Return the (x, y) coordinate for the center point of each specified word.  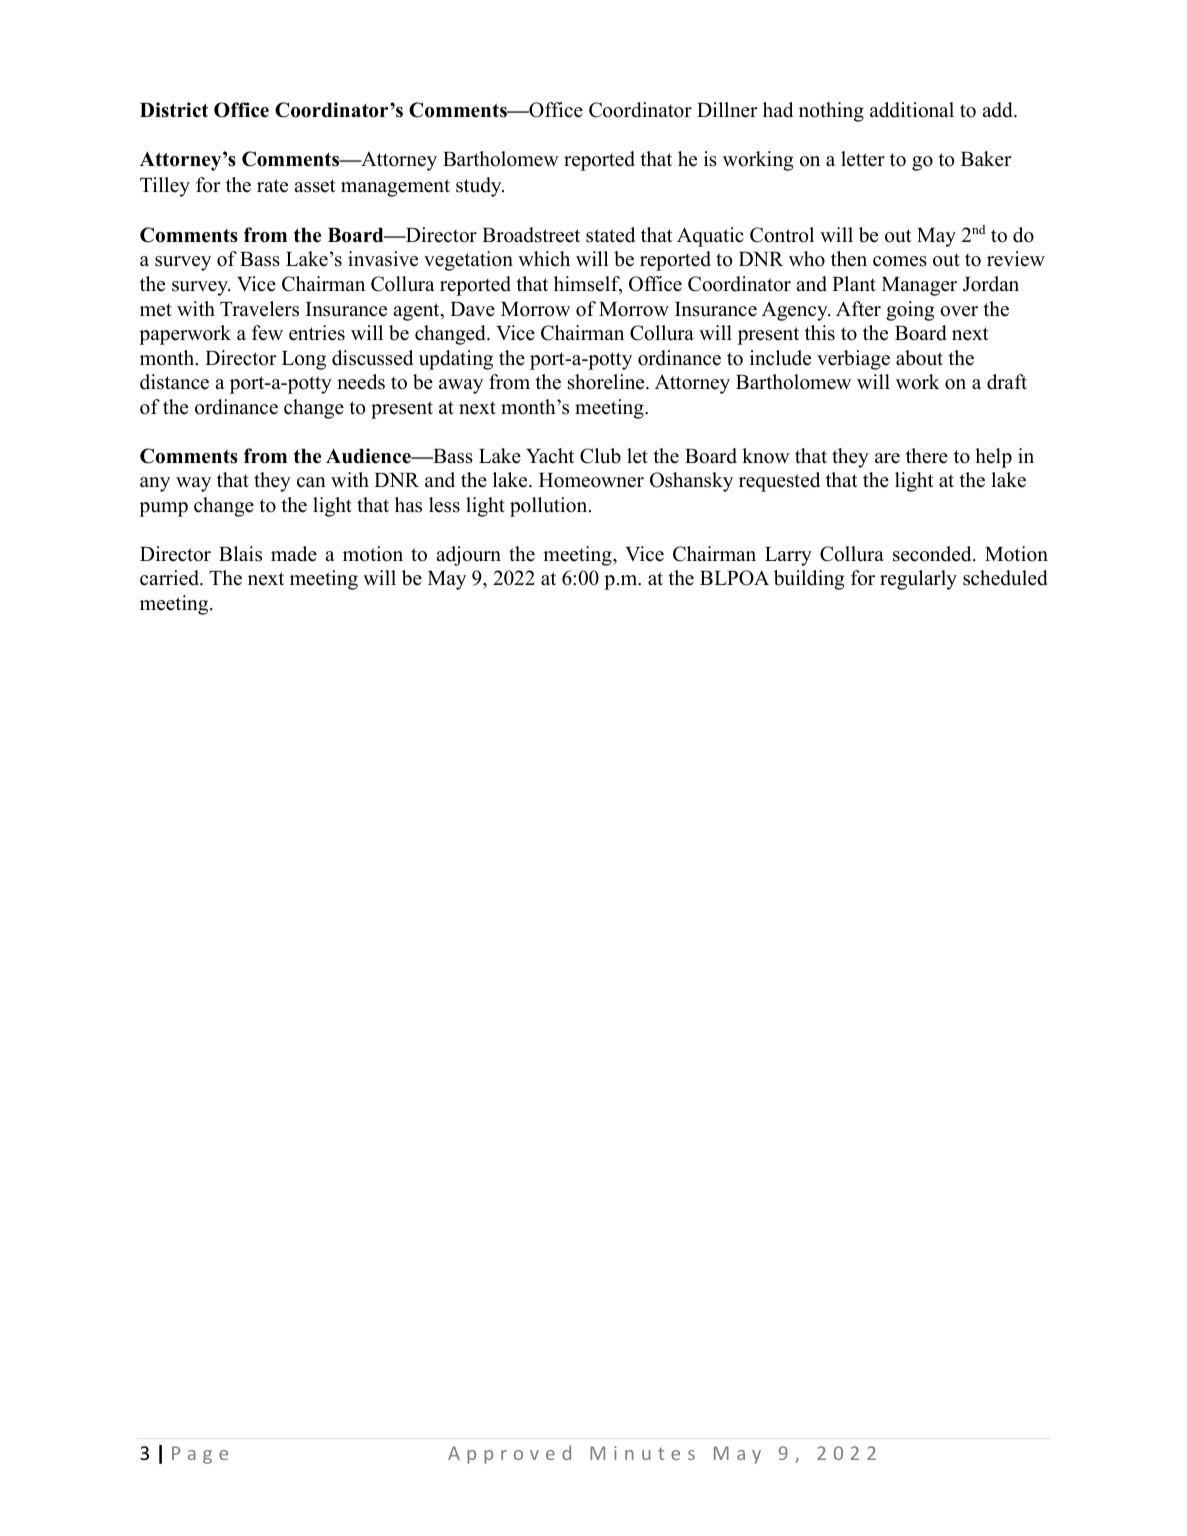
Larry (788, 556)
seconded (933, 554)
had (778, 110)
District (174, 110)
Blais (240, 554)
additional (912, 110)
